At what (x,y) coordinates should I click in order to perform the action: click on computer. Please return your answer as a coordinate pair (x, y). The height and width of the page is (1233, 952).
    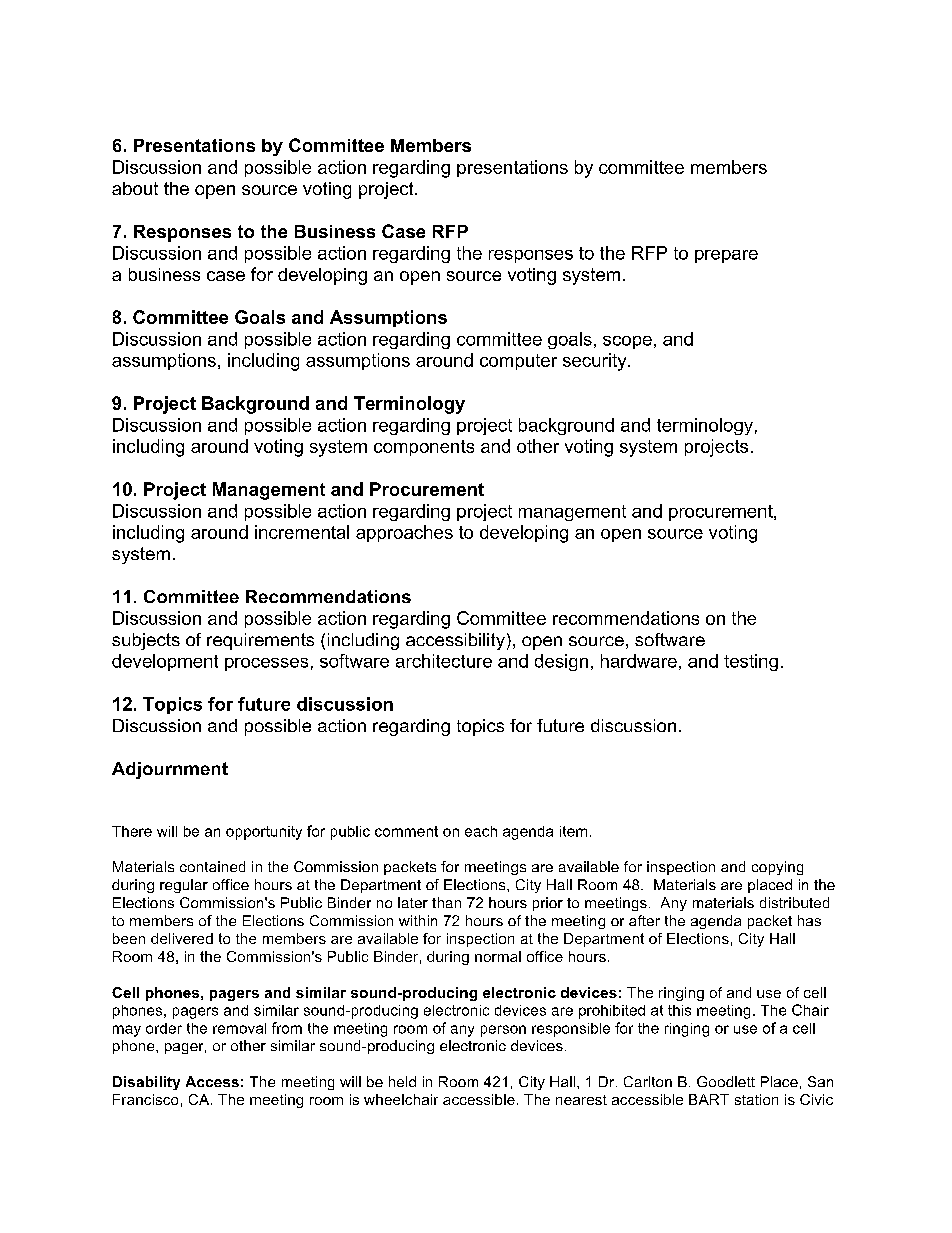
    Looking at the image, I should click on (518, 362).
